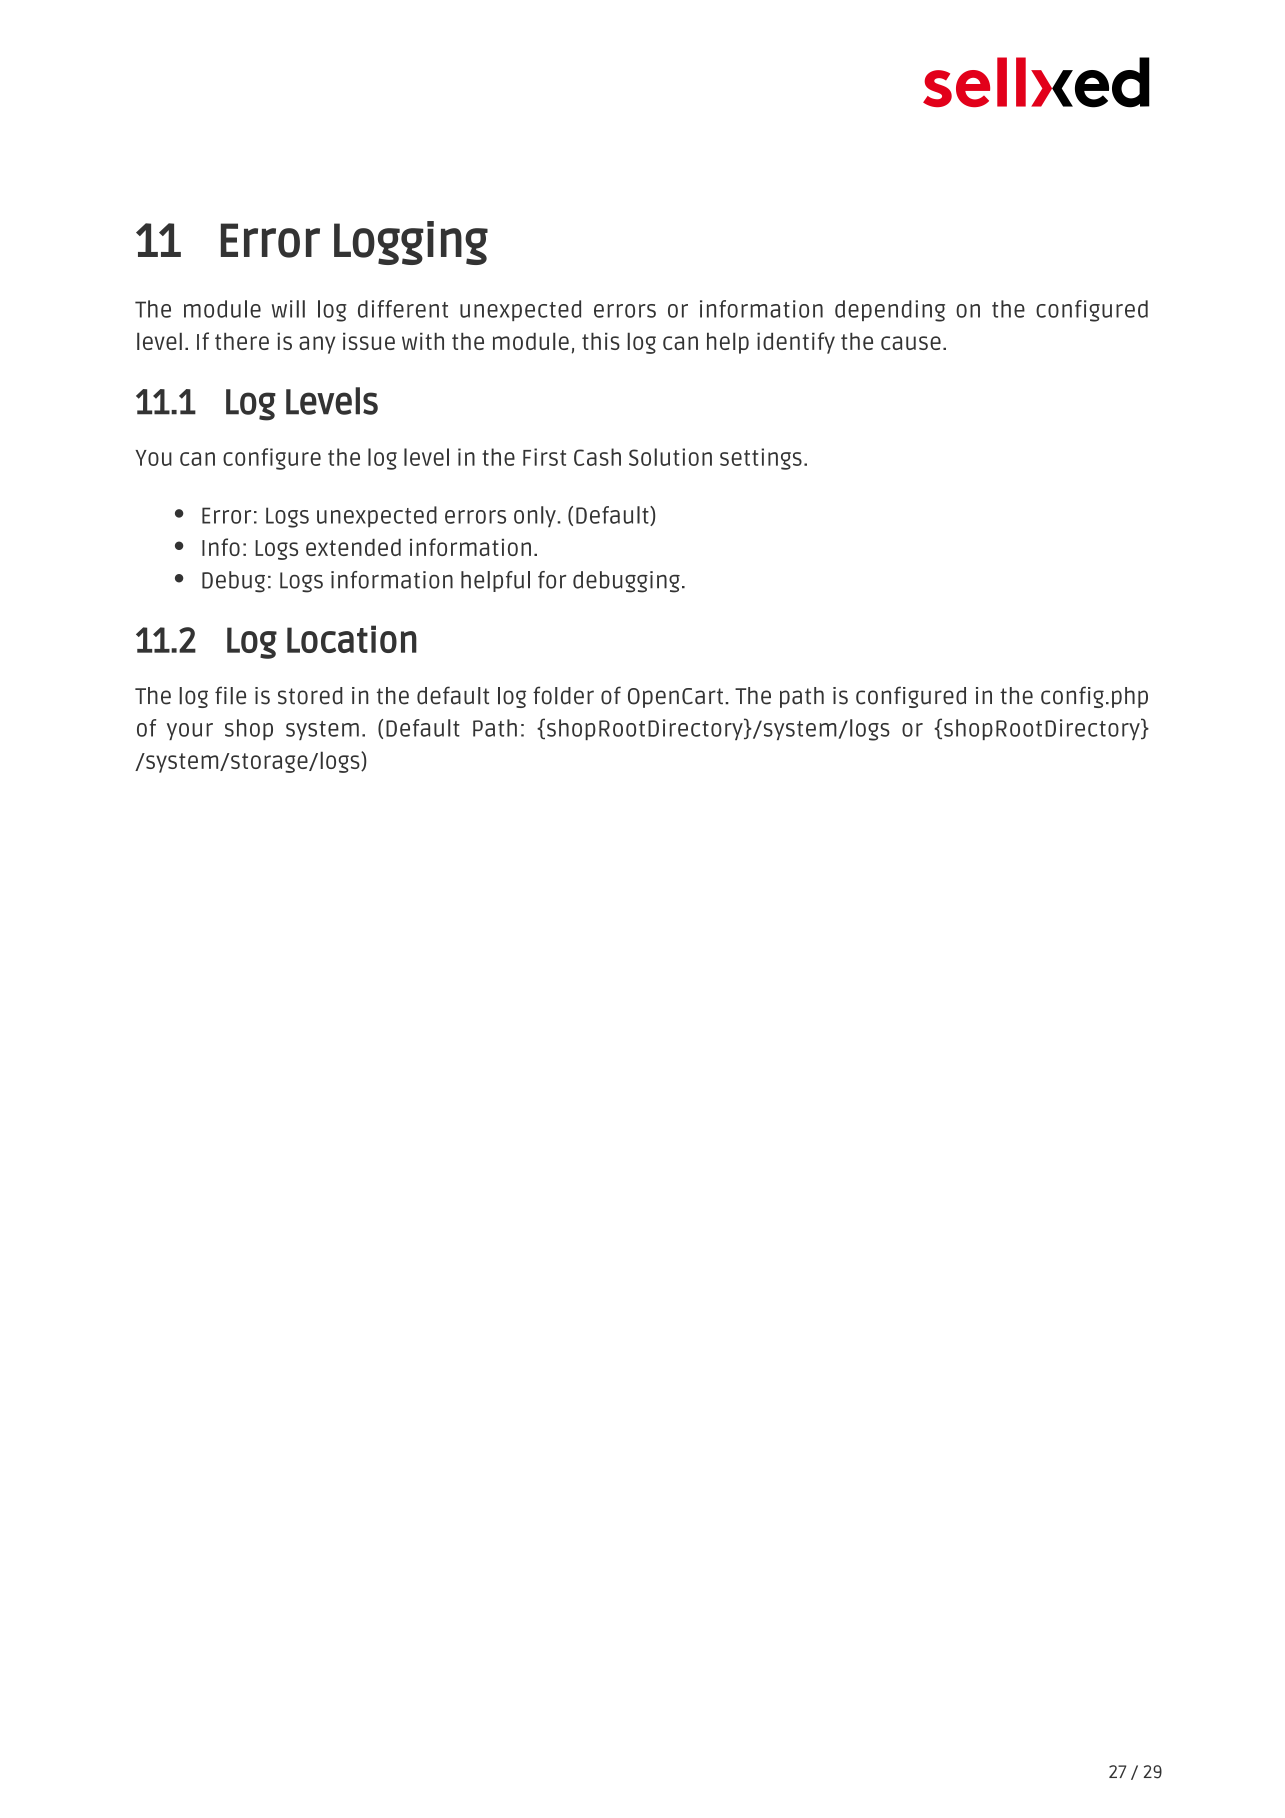 The image size is (1285, 1818). Describe the element at coordinates (761, 459) in the screenshot. I see `settings` at that location.
